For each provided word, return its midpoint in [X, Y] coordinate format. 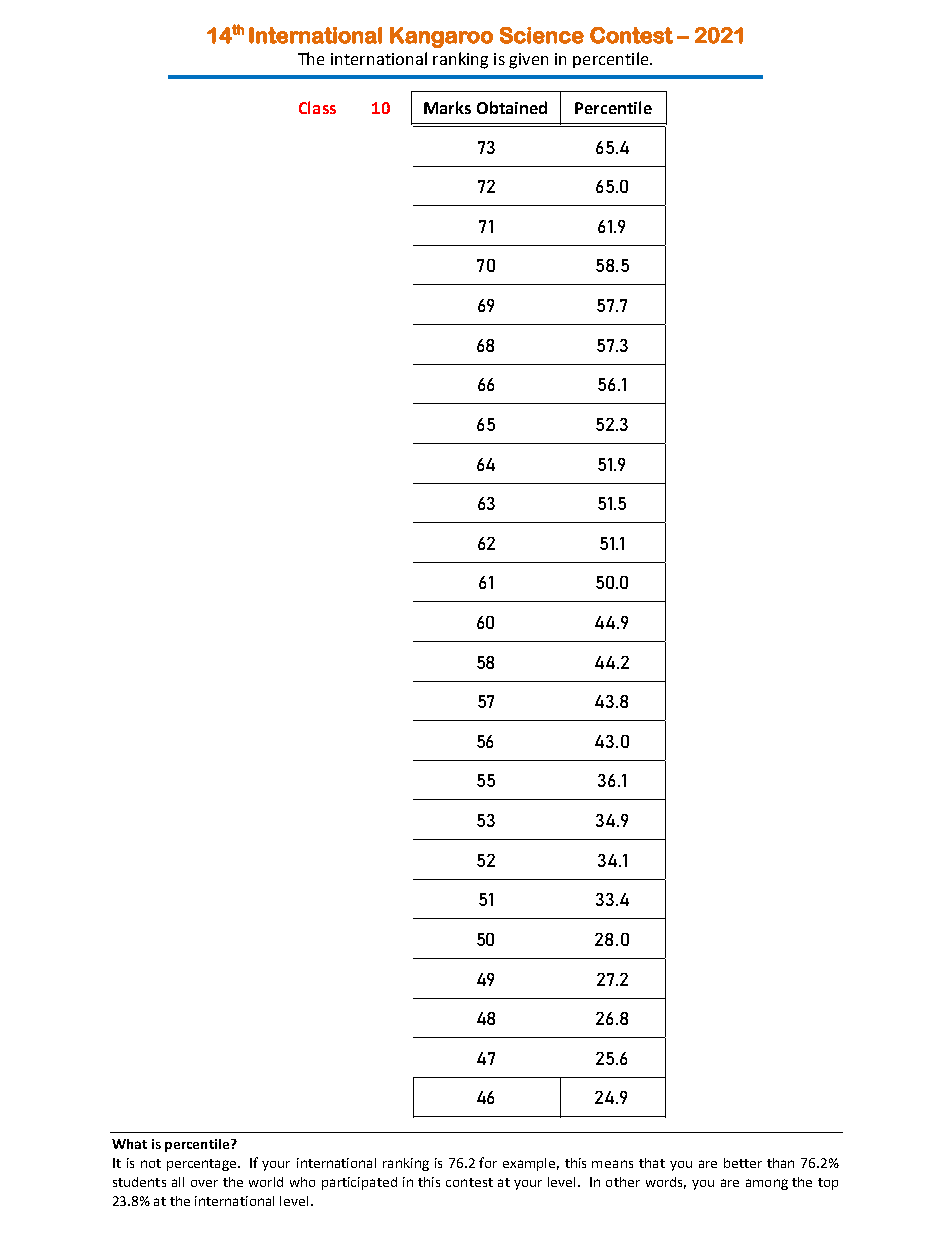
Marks [447, 107]
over [204, 1183]
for [488, 1162]
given [528, 61]
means [612, 1164]
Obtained [512, 107]
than [780, 1163]
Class [317, 107]
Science [542, 35]
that [652, 1163]
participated [359, 1183]
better [743, 1163]
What [129, 1144]
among [767, 1184]
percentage [203, 1165]
